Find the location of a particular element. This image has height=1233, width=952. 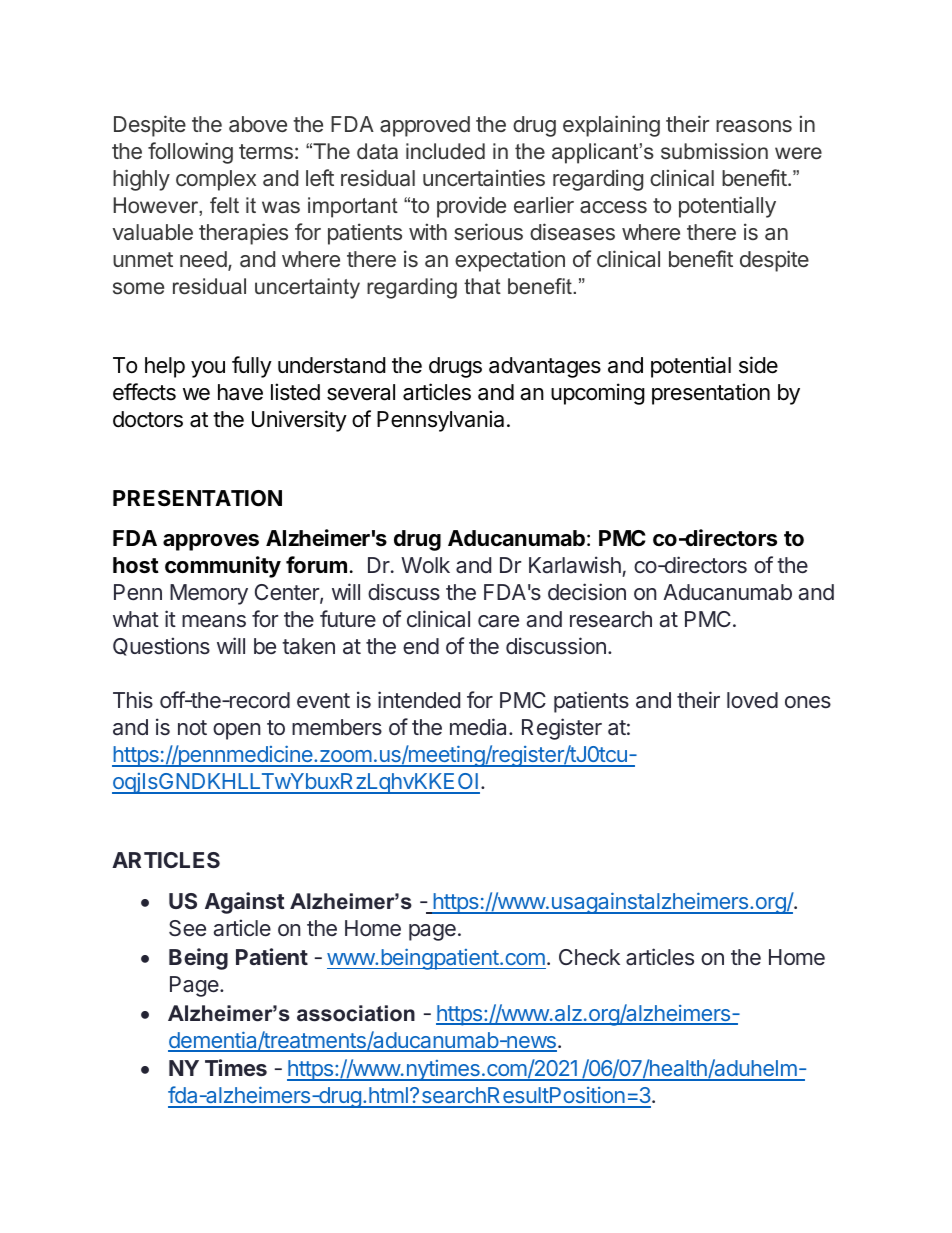

open is located at coordinates (236, 731).
